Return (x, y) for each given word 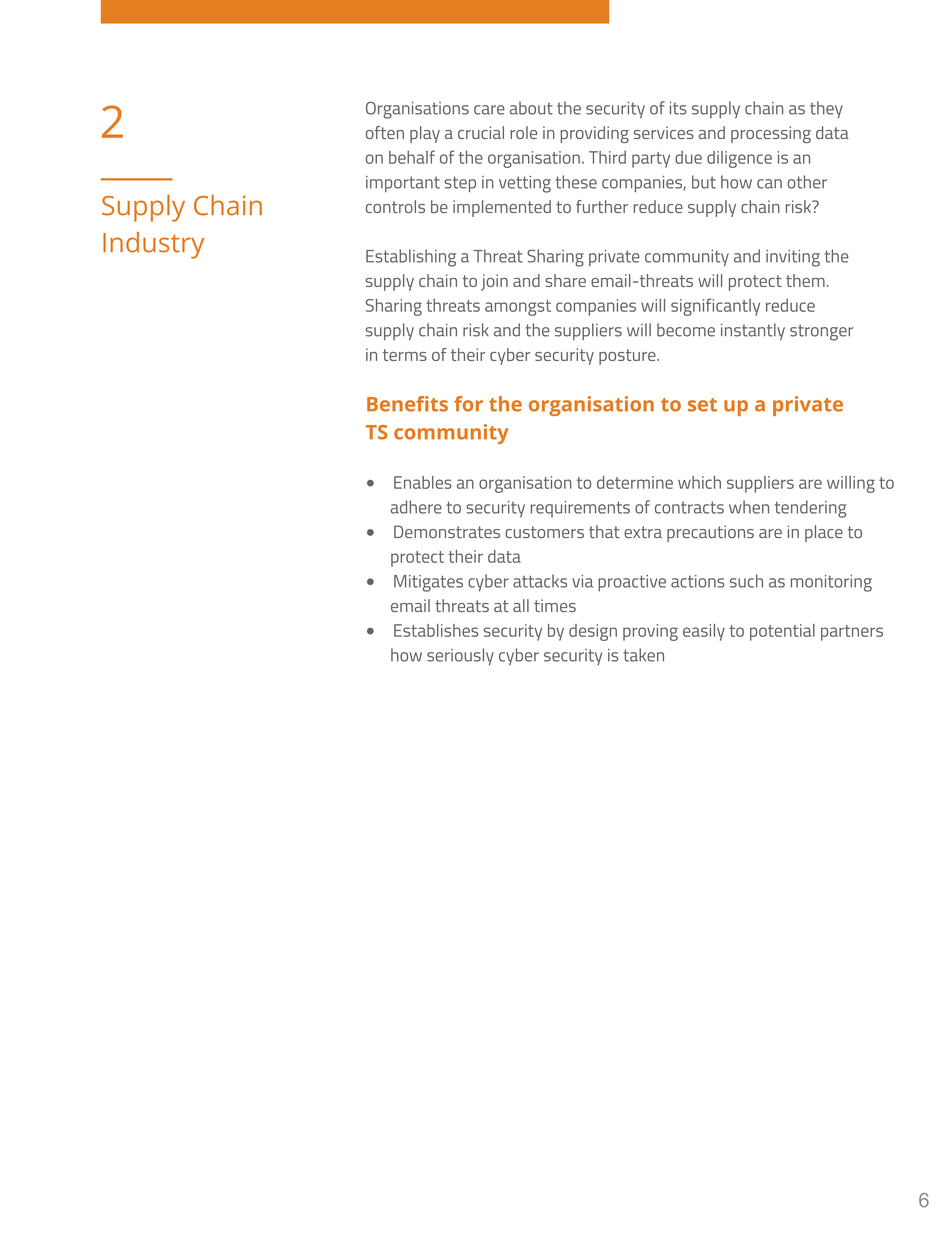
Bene (392, 404)
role (523, 132)
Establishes (436, 630)
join (494, 282)
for (468, 404)
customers (544, 532)
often (385, 132)
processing (771, 134)
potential (782, 632)
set (702, 405)
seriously (460, 656)
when (749, 507)
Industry (153, 245)
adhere (416, 507)
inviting (793, 258)
